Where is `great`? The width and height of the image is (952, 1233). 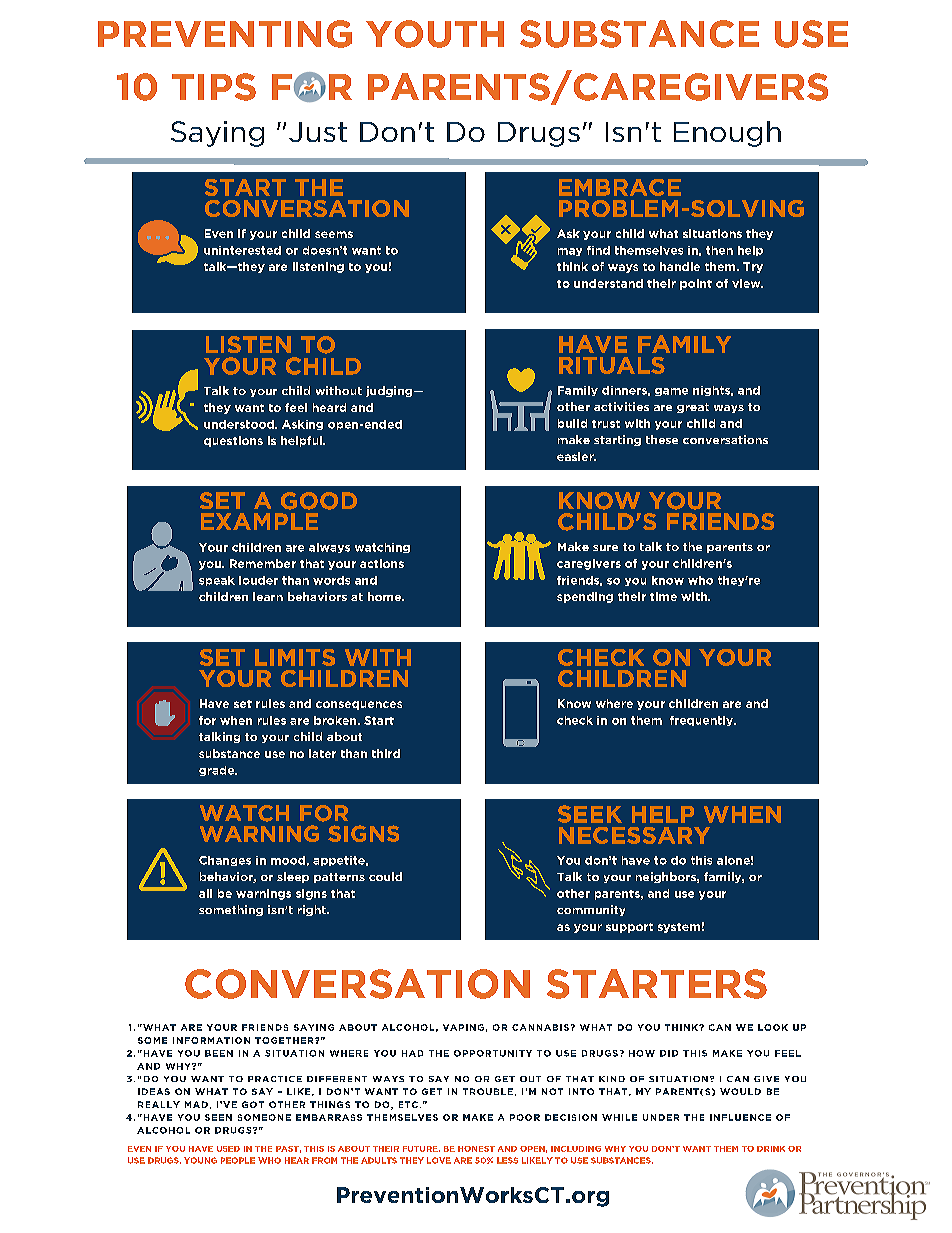
great is located at coordinates (693, 408).
